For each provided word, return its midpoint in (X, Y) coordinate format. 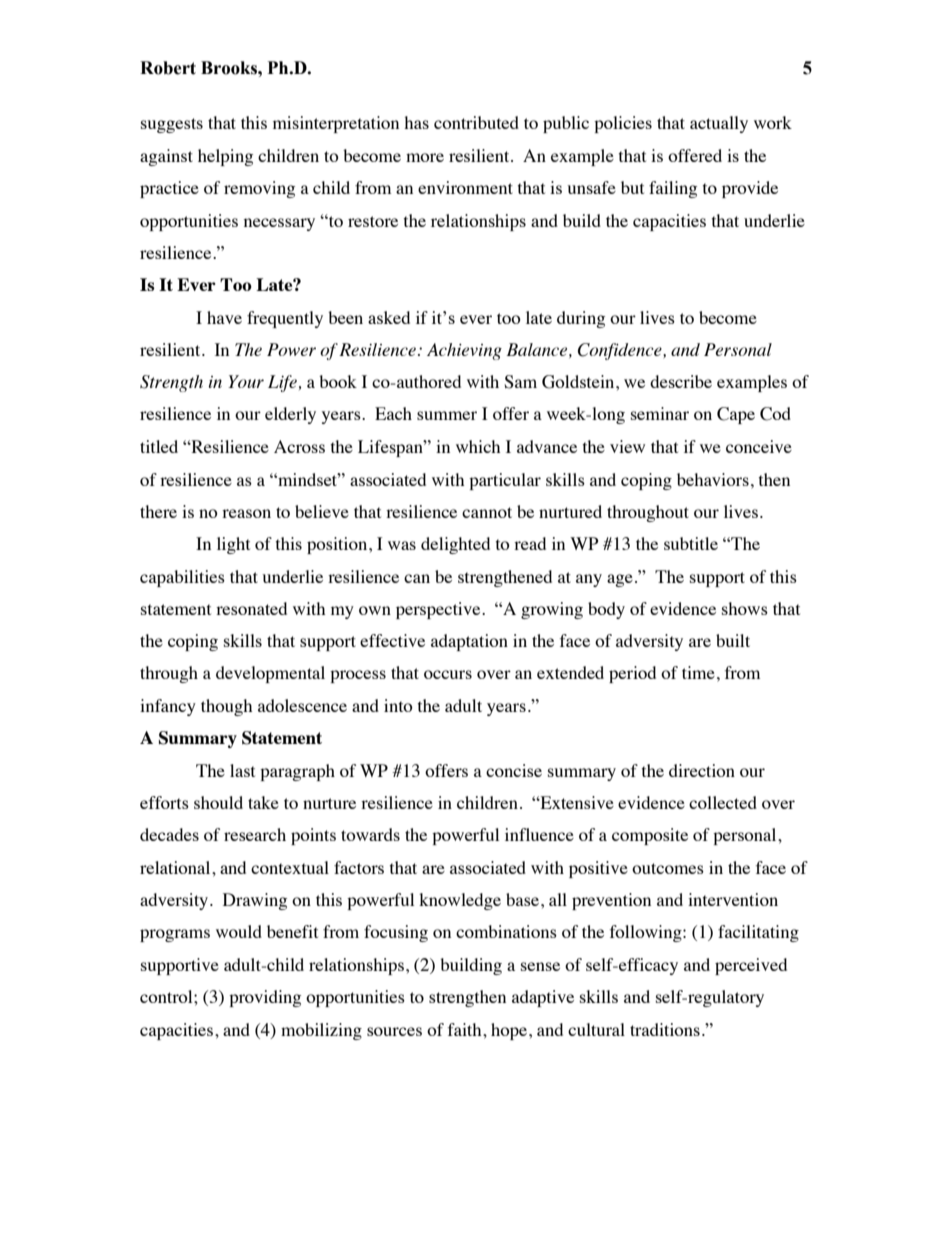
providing (265, 998)
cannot (487, 512)
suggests (172, 125)
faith (466, 1029)
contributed (476, 122)
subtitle (691, 543)
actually (719, 124)
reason (246, 513)
